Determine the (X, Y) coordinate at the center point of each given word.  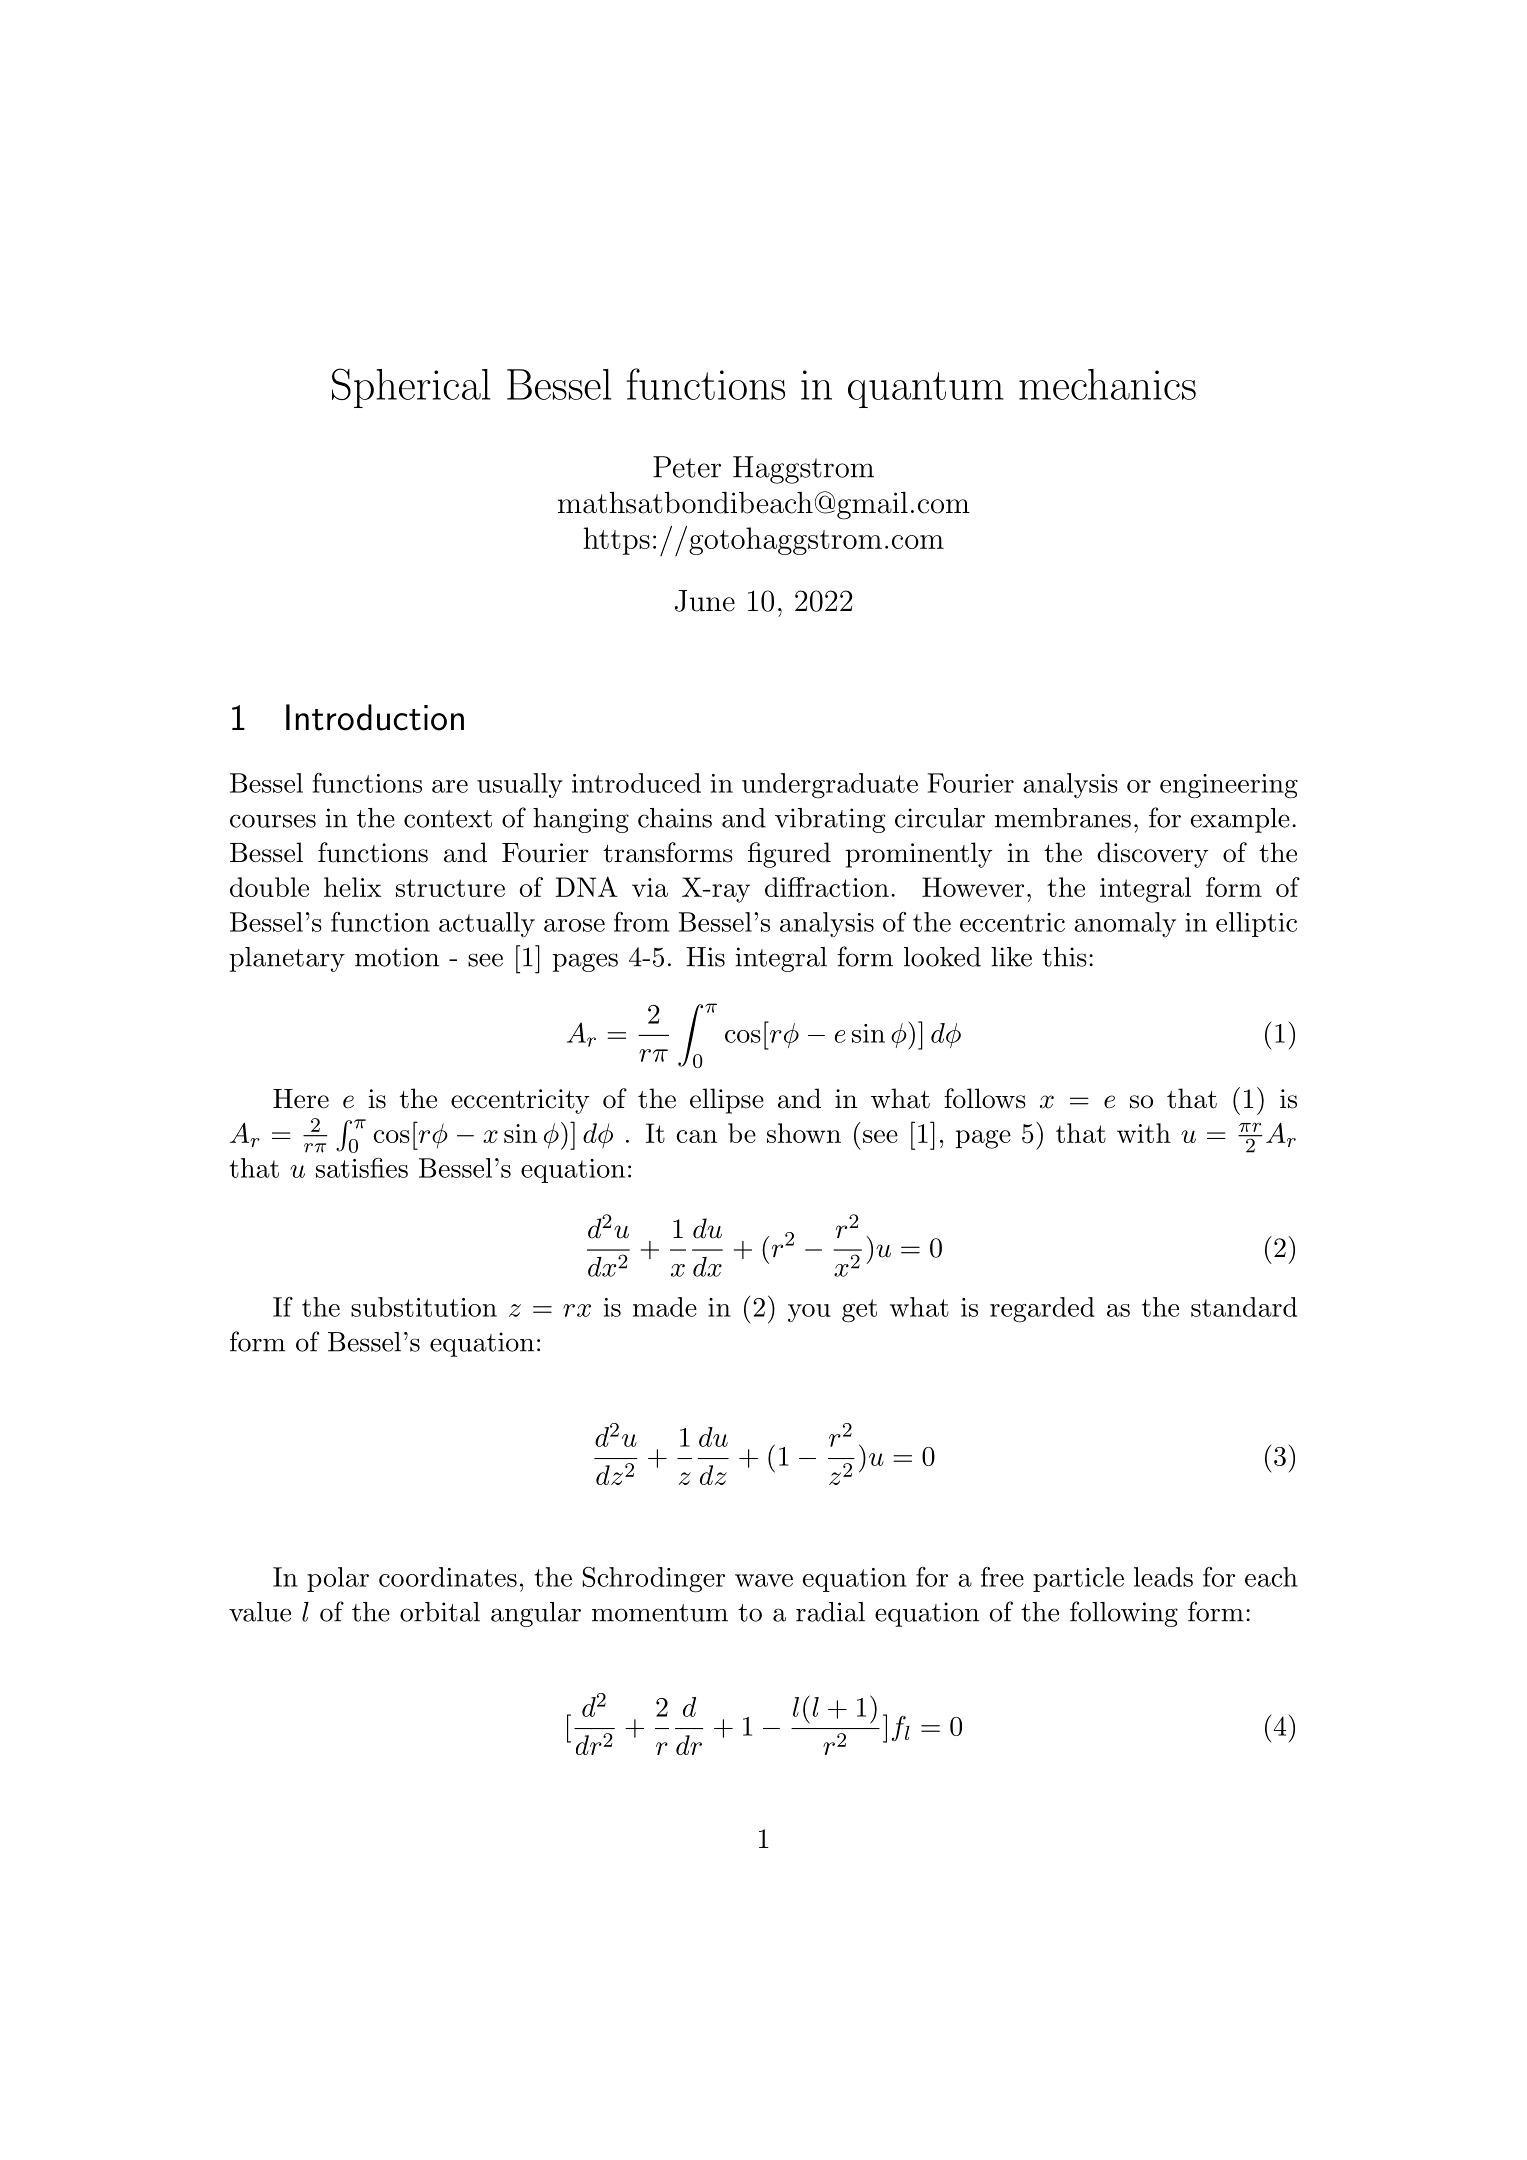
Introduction (375, 717)
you (809, 1313)
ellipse (727, 1101)
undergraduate (830, 786)
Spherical (411, 388)
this (1064, 957)
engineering (1229, 786)
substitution (424, 1307)
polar (338, 1579)
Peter (687, 467)
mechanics (1107, 384)
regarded (1042, 1310)
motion (397, 957)
